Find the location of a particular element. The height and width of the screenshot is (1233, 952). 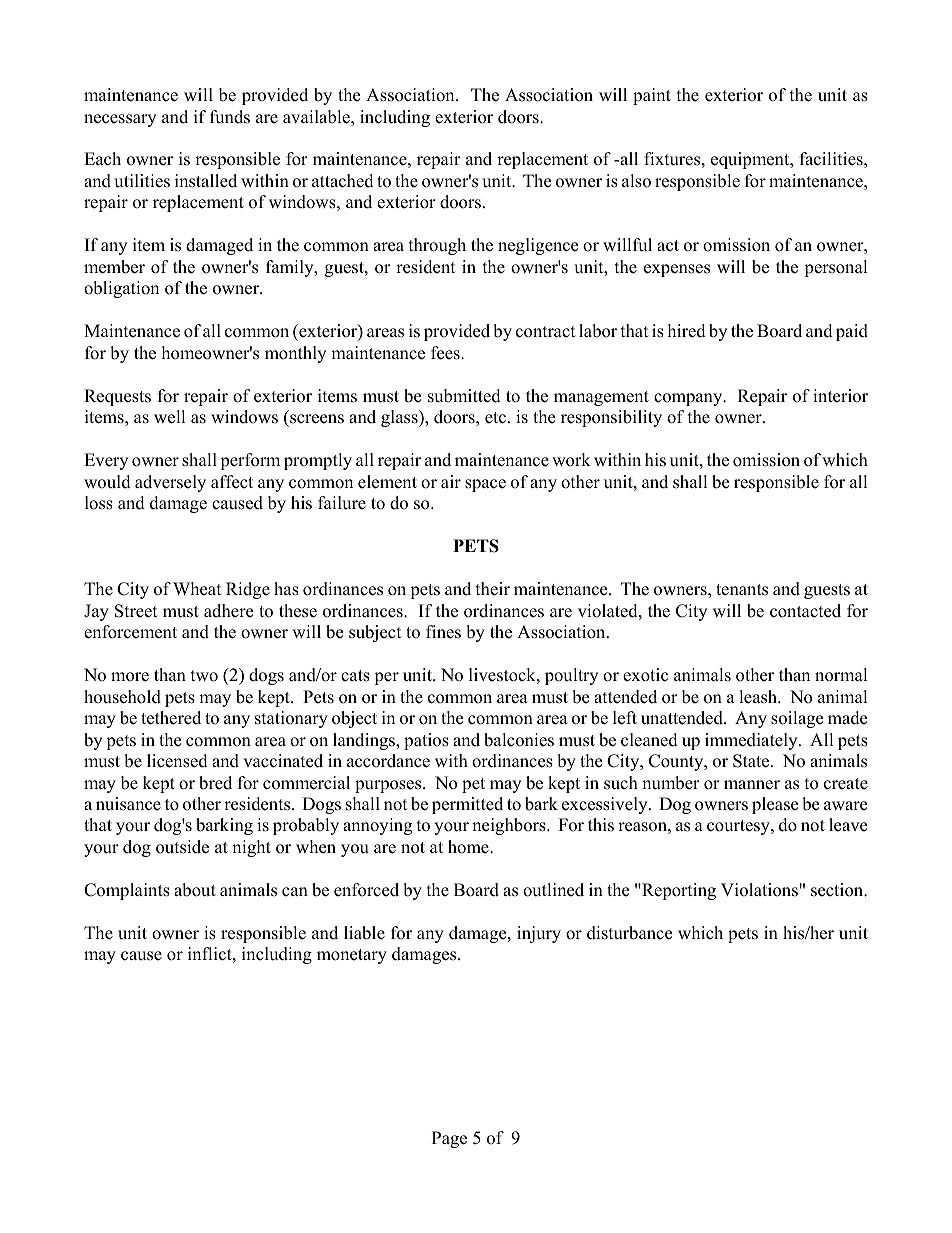

adversely is located at coordinates (170, 483).
